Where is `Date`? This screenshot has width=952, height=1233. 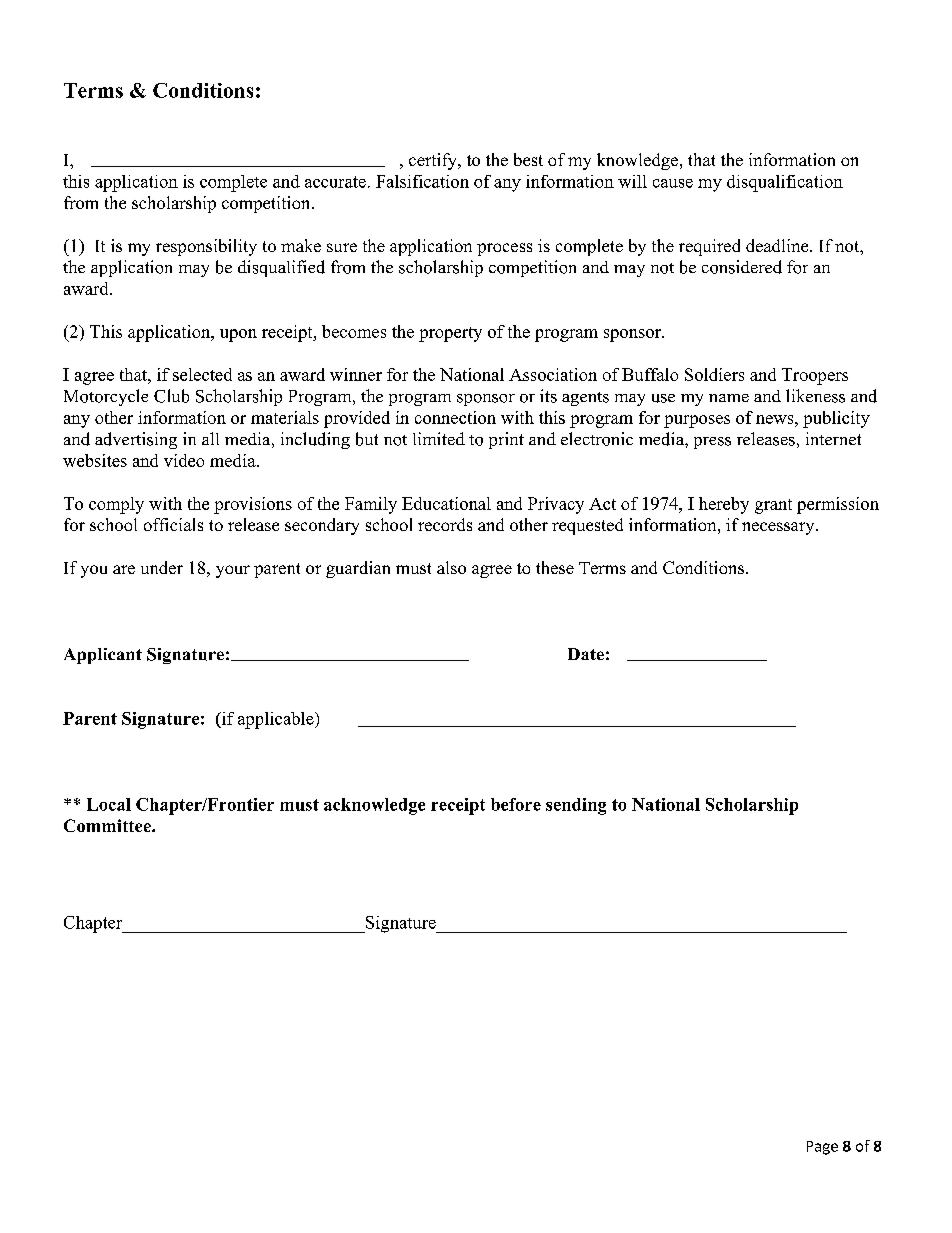 Date is located at coordinates (586, 654).
